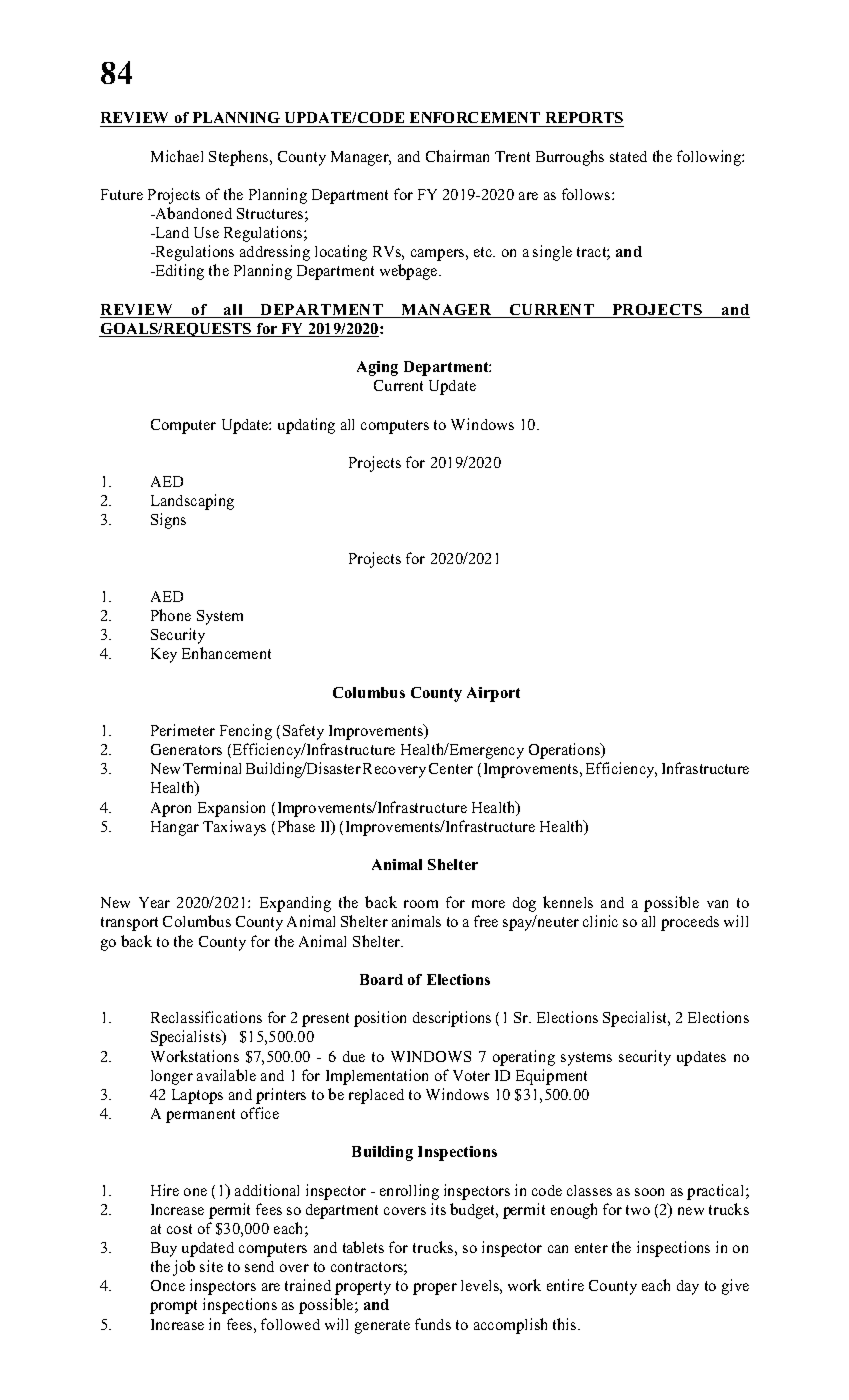 The width and height of the image is (849, 1400). I want to click on Signs, so click(168, 521).
